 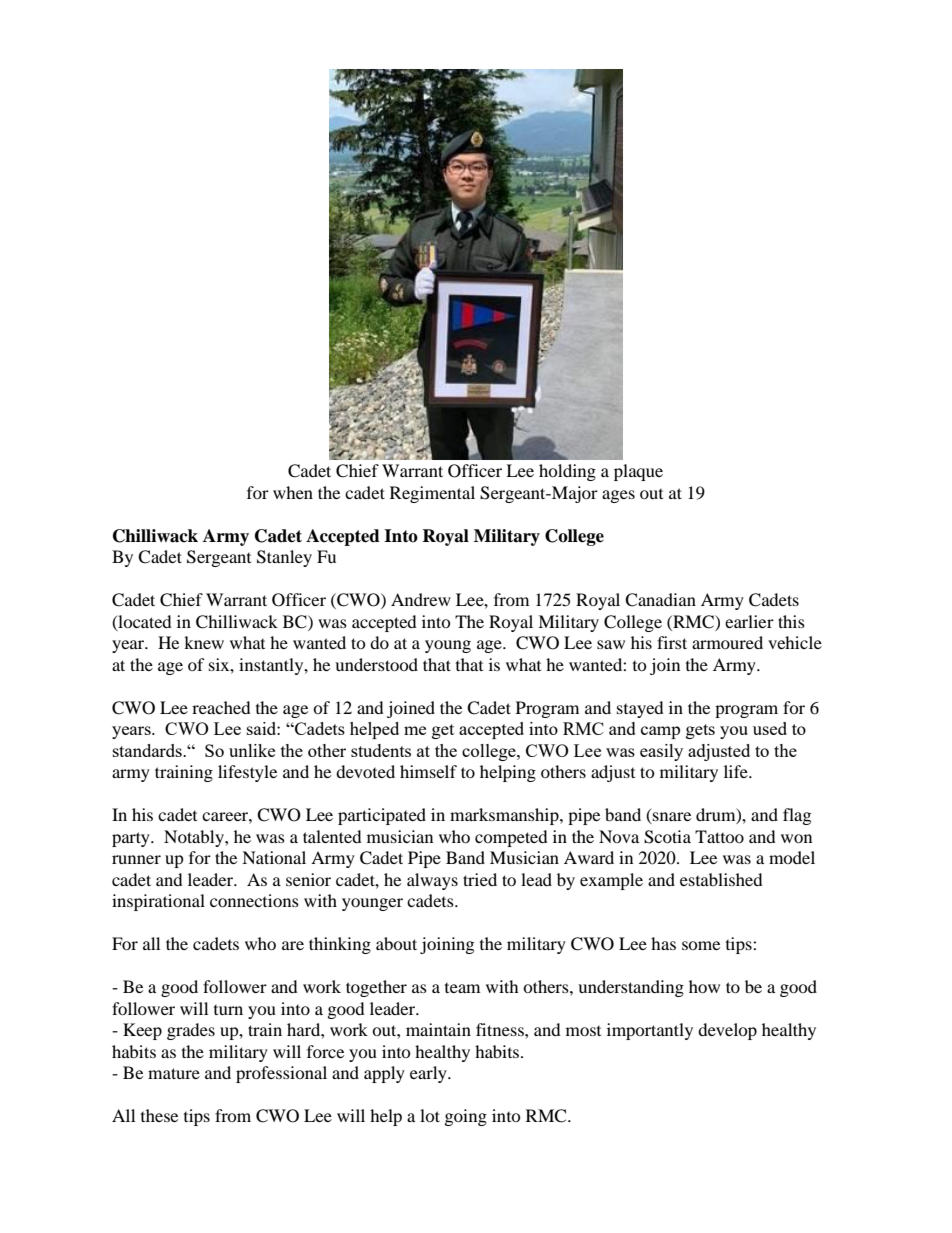 I want to click on develop, so click(x=727, y=1031).
